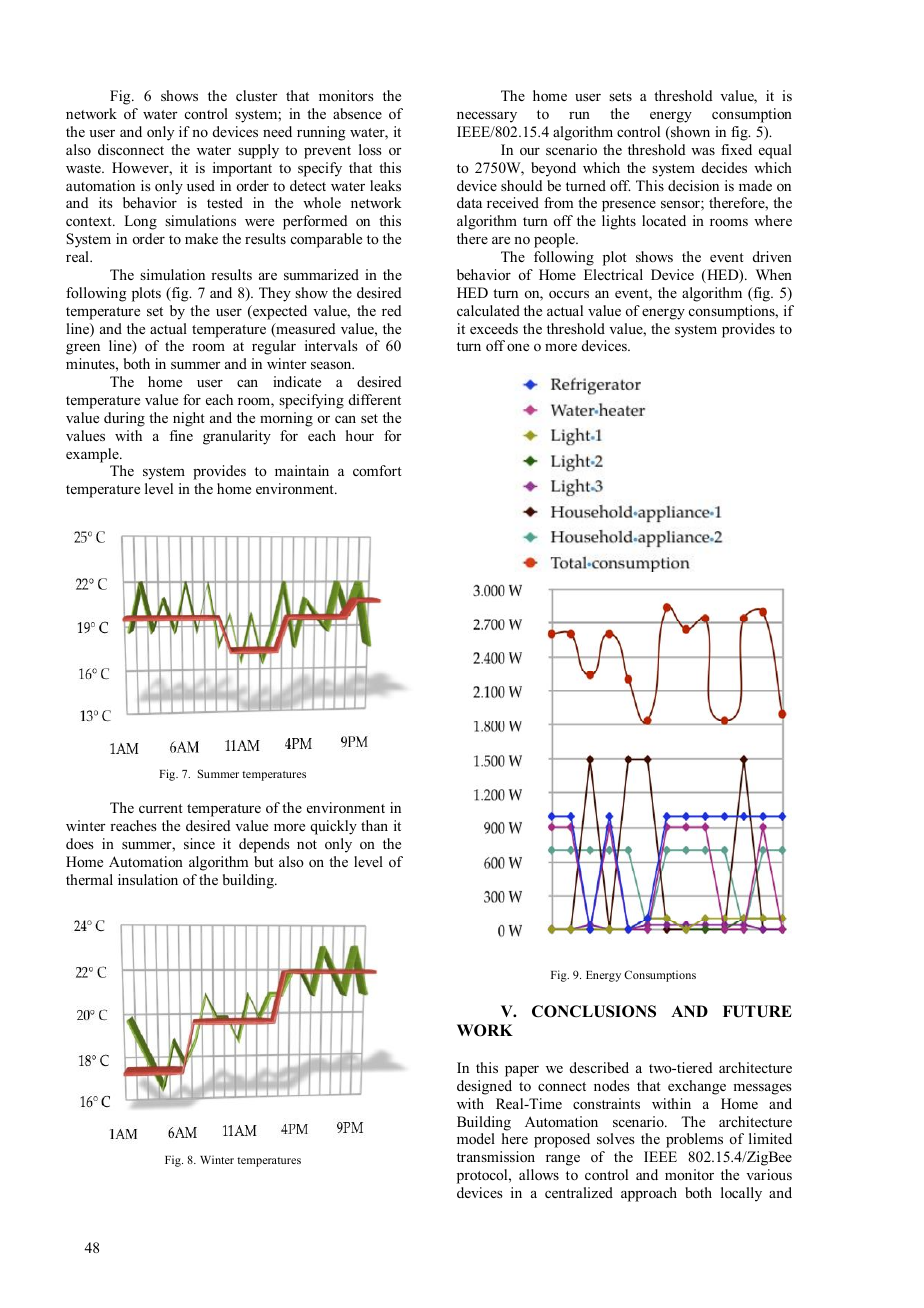  What do you see at coordinates (476, 1138) in the screenshot?
I see `model` at bounding box center [476, 1138].
